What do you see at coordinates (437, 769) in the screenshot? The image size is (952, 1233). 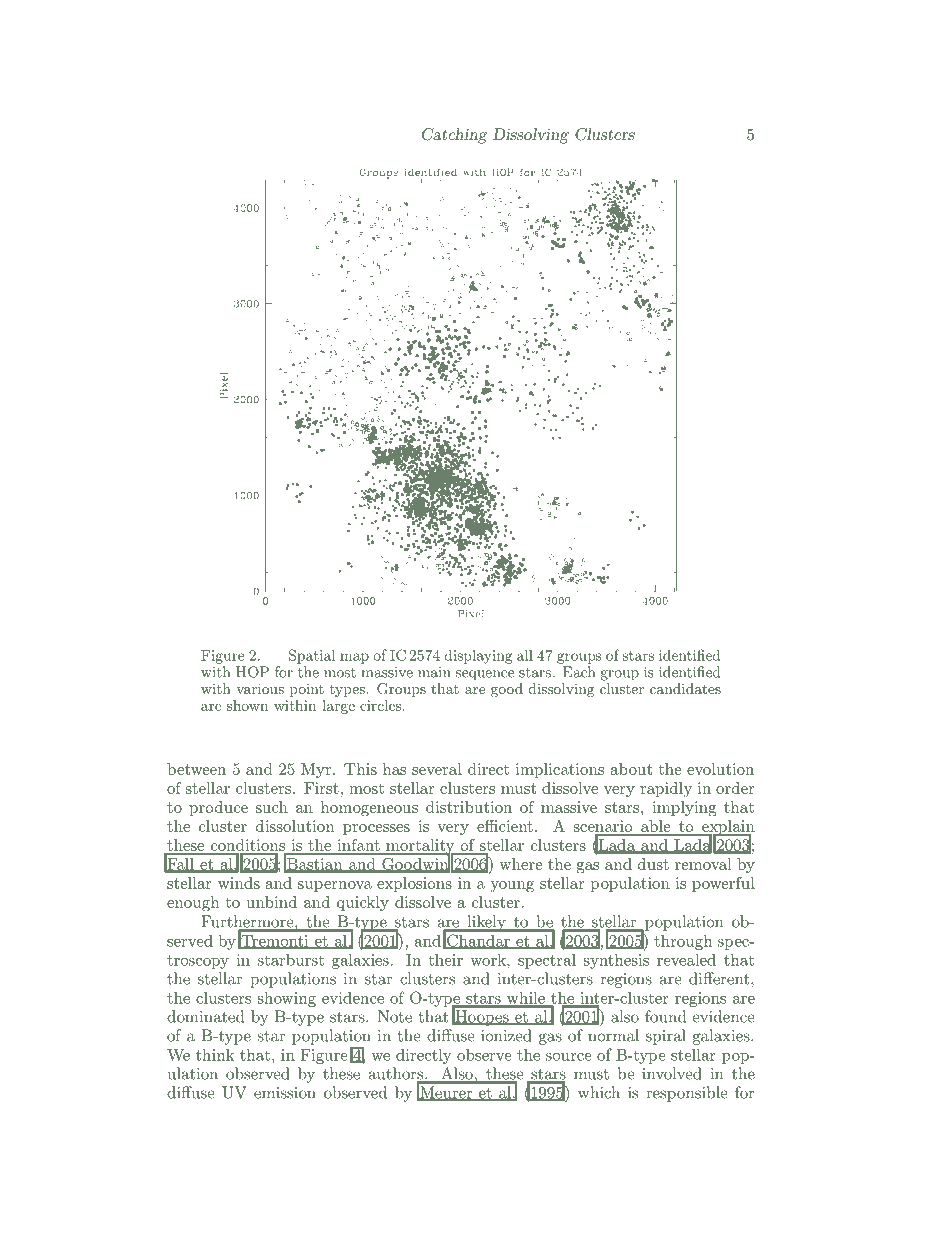 I see `several` at bounding box center [437, 769].
